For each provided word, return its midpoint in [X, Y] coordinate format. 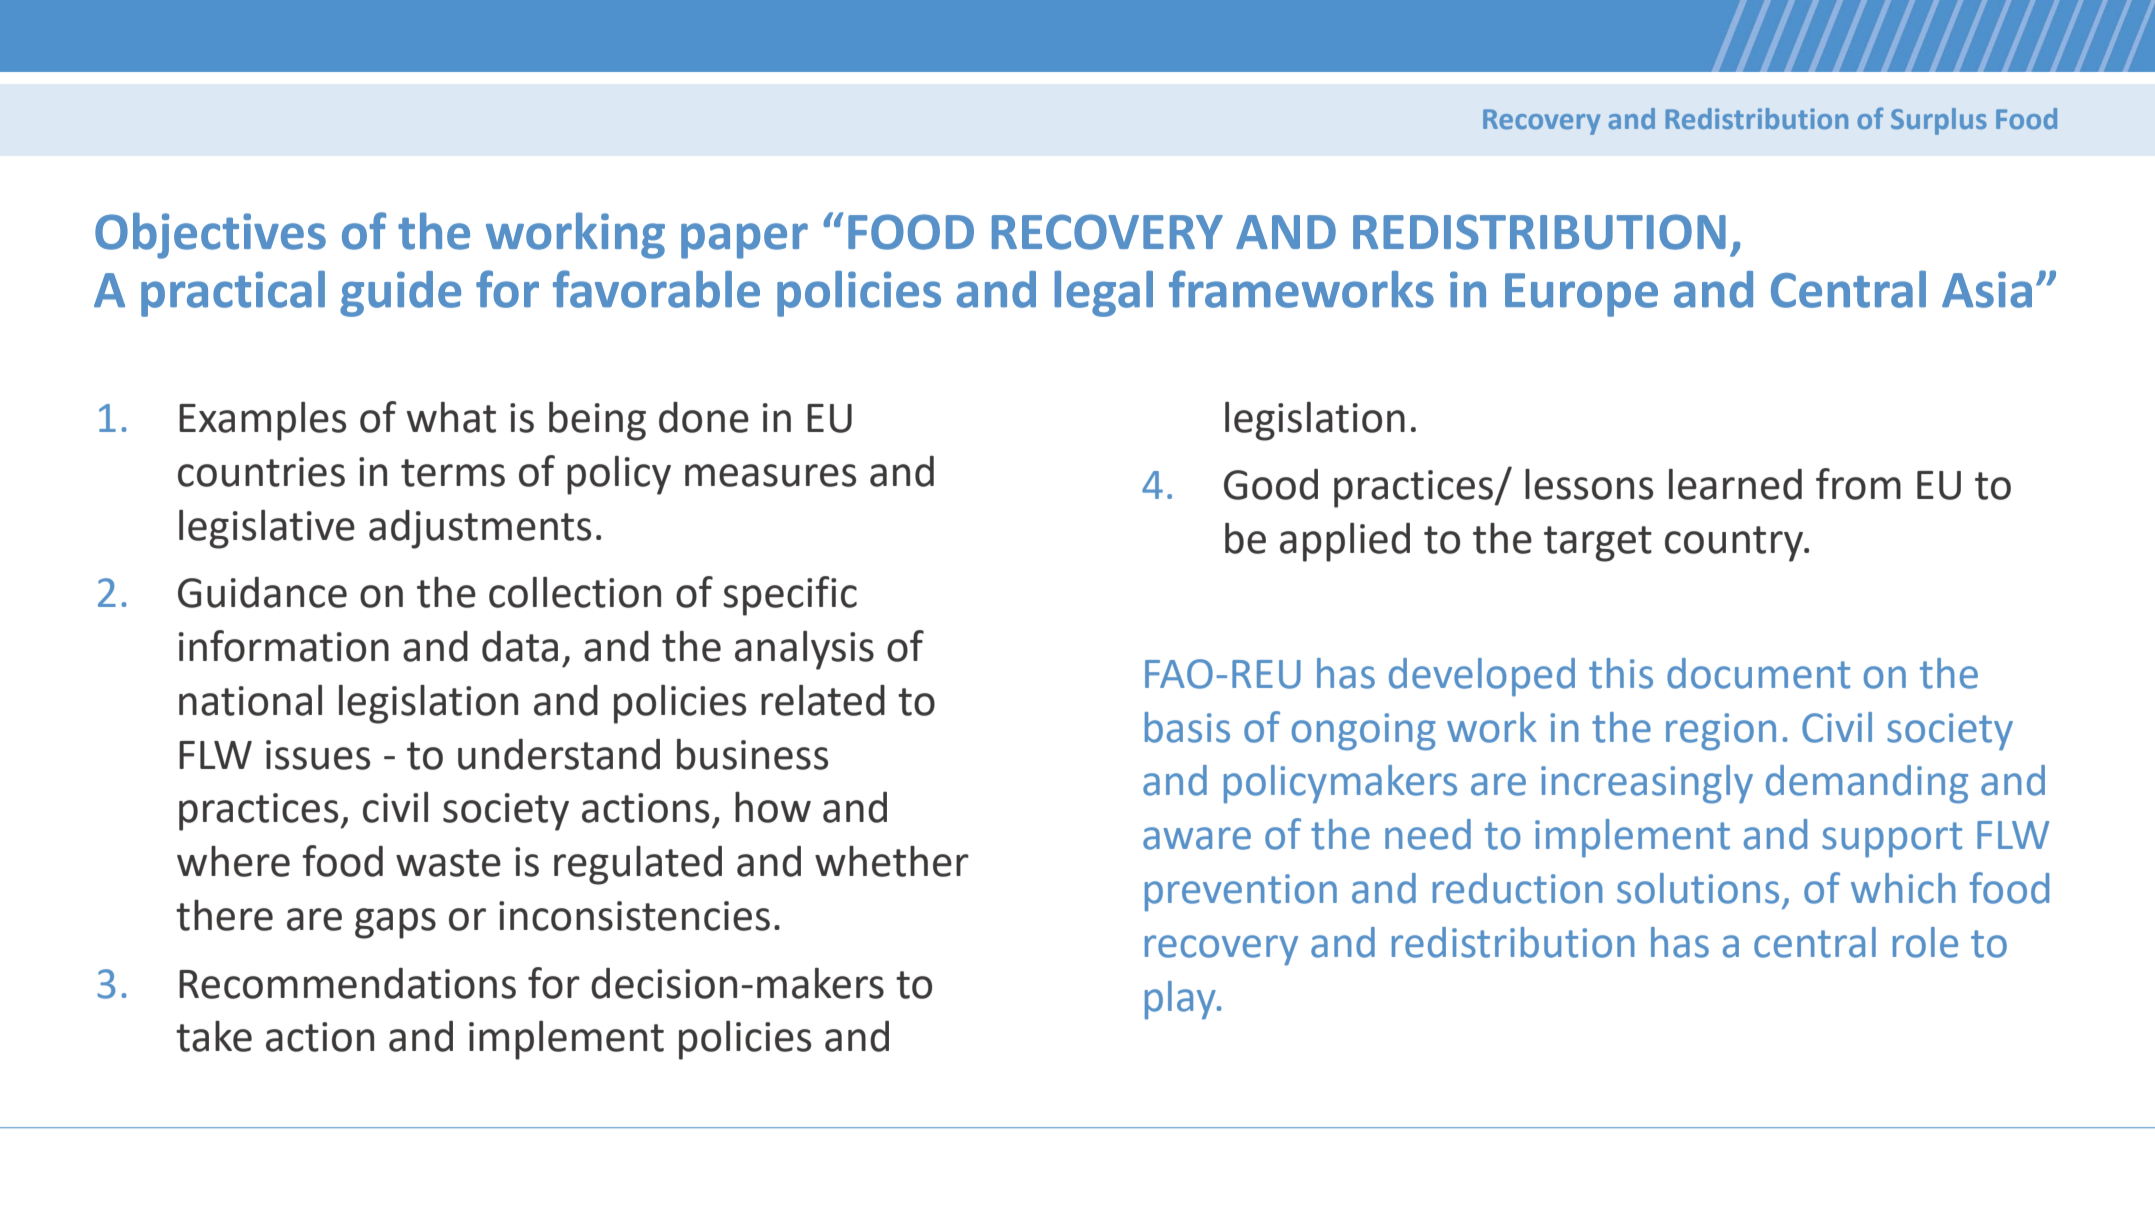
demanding [1867, 784]
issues [318, 755]
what [451, 417]
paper [744, 241]
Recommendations [347, 983]
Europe [1581, 295]
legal [1104, 294]
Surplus [1939, 121]
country [1735, 544]
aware [1197, 838]
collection [575, 592]
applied [1345, 542]
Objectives [210, 235]
